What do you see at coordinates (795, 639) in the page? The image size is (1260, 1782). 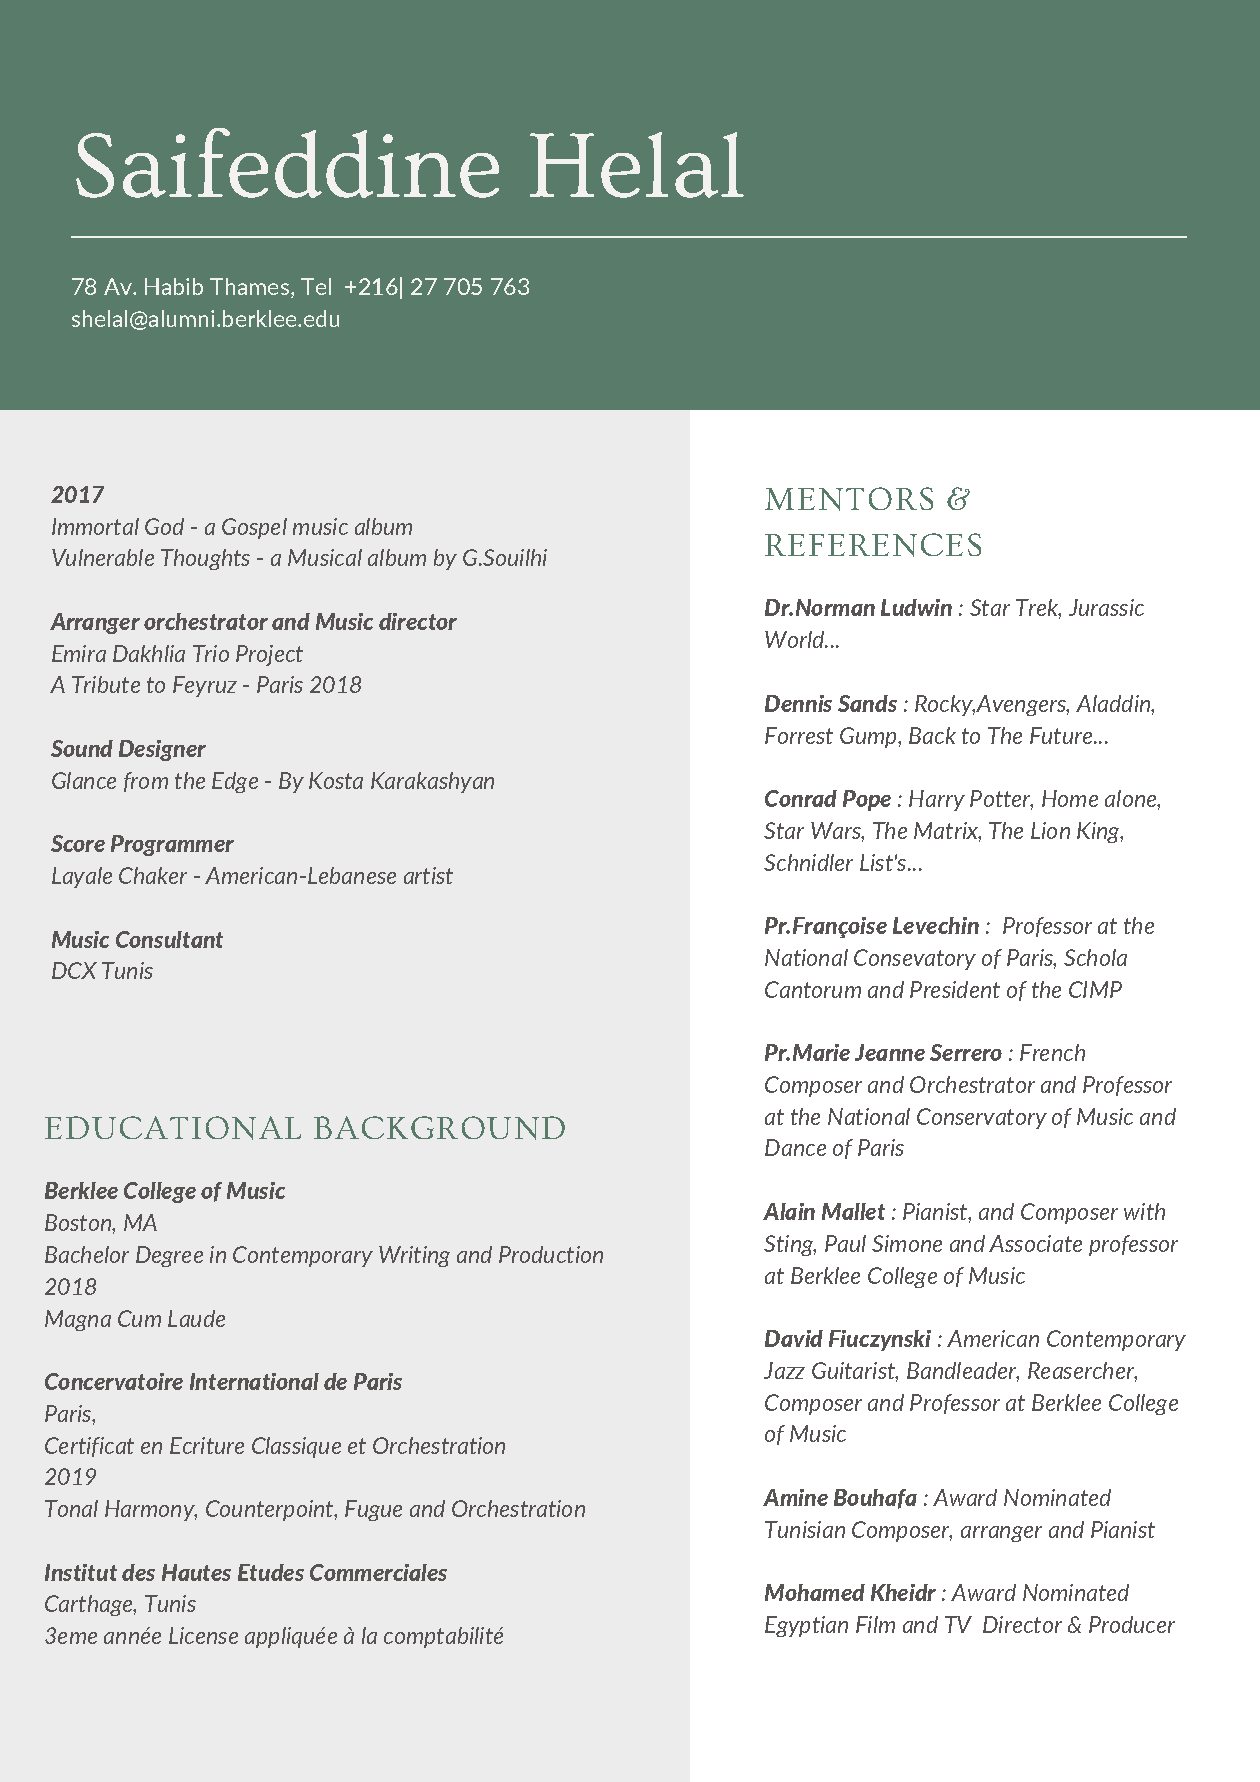 I see `World` at bounding box center [795, 639].
